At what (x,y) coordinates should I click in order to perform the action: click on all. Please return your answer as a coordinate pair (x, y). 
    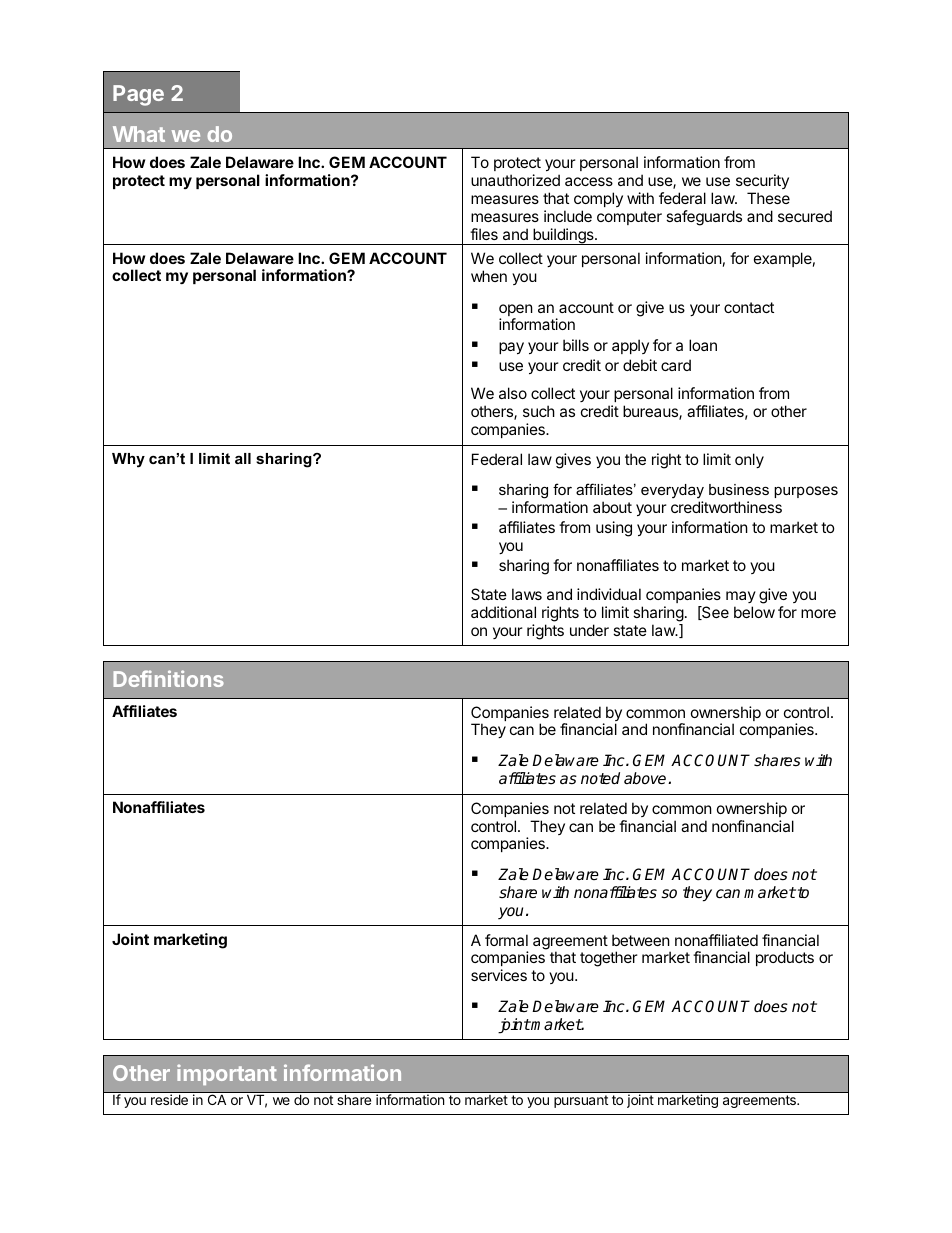
    Looking at the image, I should click on (243, 458).
